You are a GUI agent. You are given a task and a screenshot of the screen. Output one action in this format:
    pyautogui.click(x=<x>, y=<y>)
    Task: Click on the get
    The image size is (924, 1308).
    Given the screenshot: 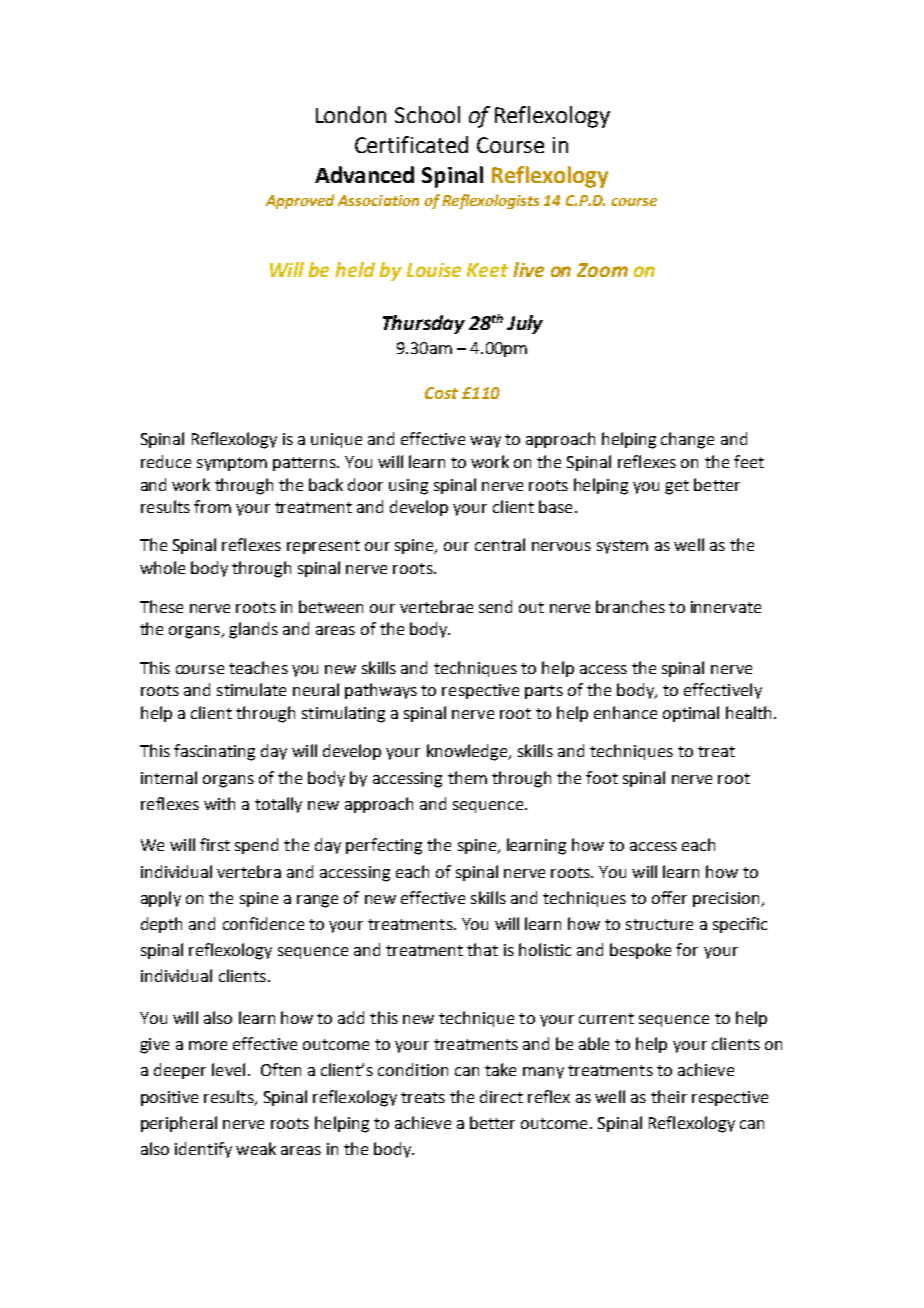 What is the action you would take?
    pyautogui.click(x=677, y=487)
